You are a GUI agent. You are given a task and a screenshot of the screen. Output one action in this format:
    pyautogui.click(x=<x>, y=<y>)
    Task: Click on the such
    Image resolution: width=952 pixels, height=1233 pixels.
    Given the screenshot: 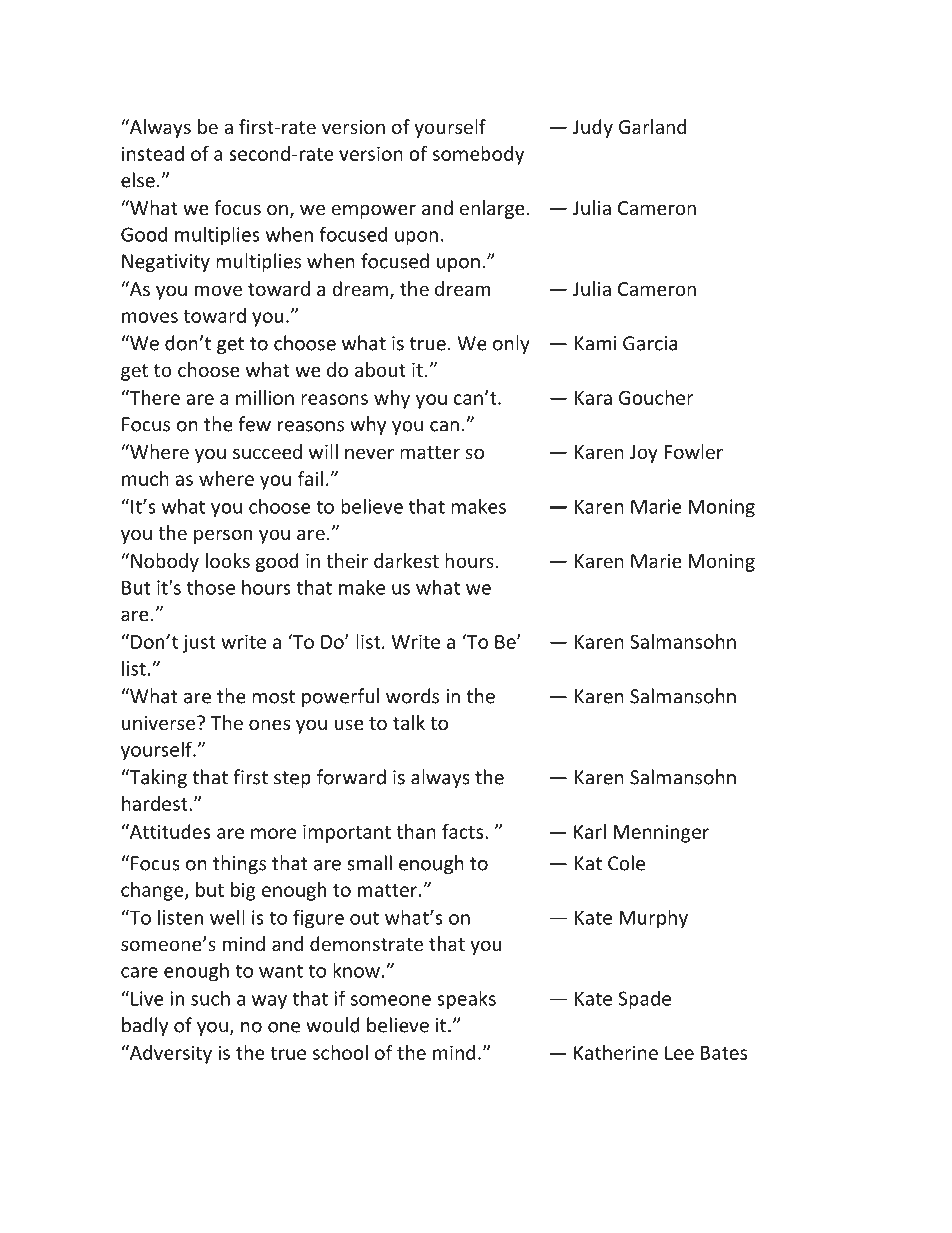 What is the action you would take?
    pyautogui.click(x=210, y=998)
